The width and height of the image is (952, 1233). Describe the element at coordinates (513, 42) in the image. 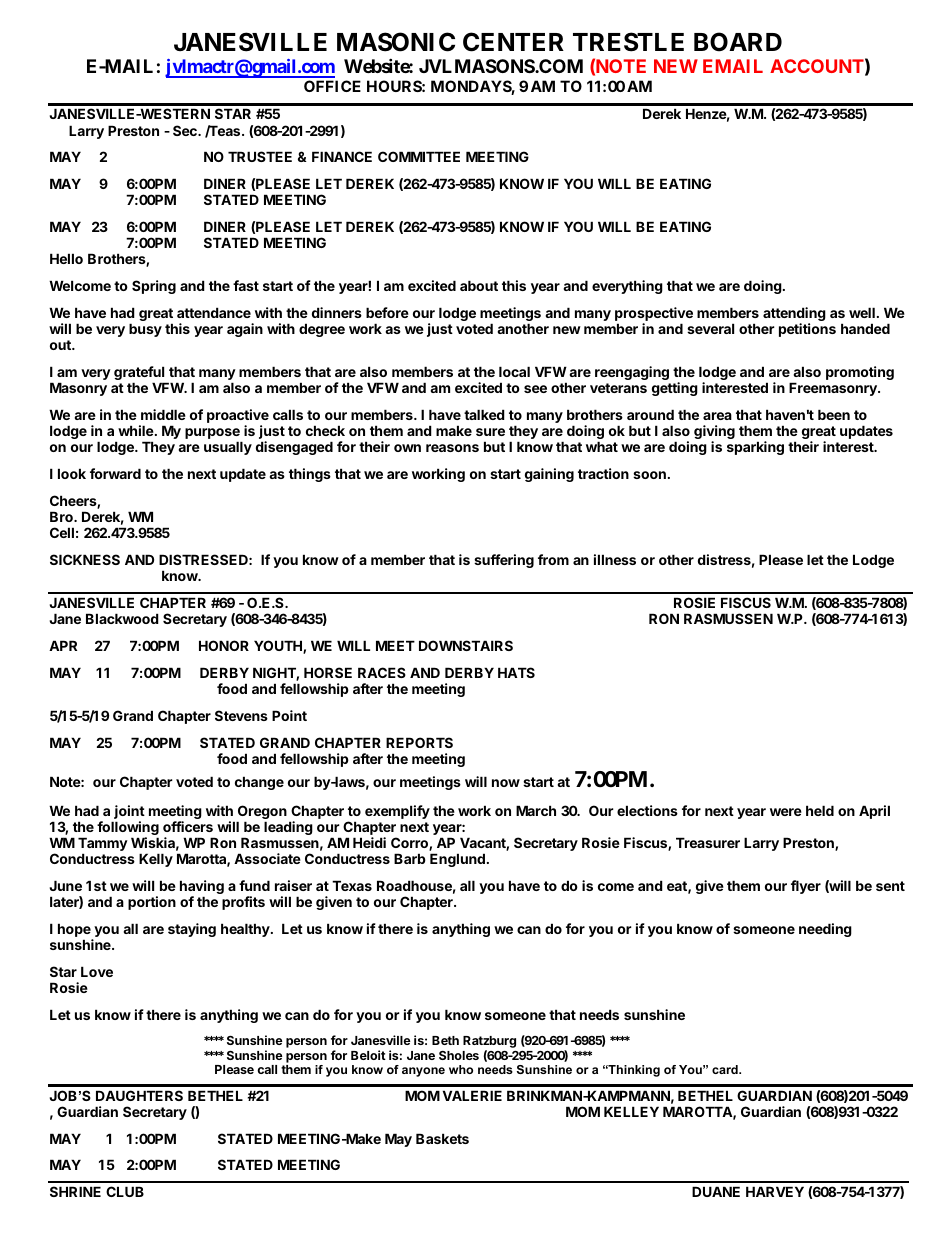

I see `CENTER` at that location.
